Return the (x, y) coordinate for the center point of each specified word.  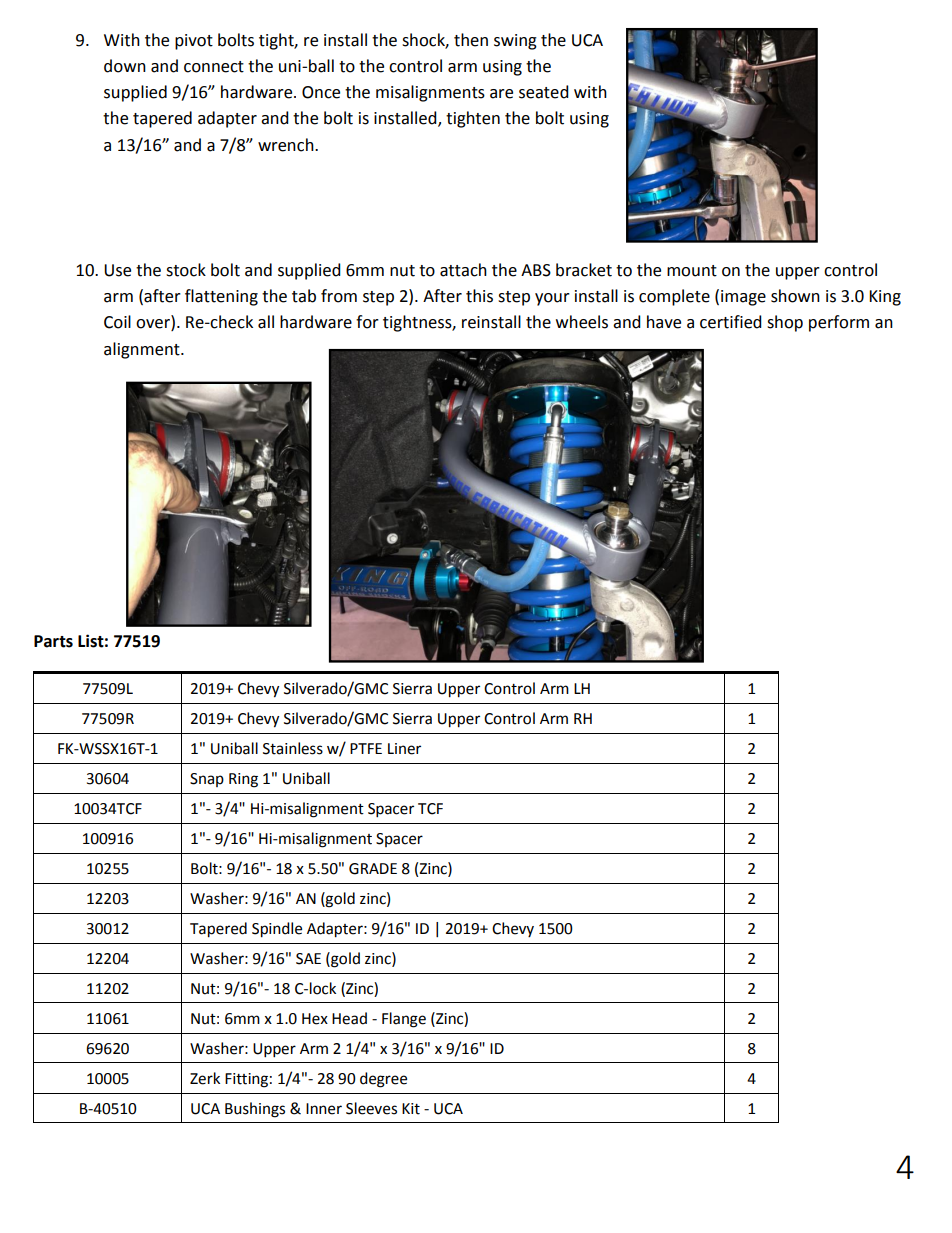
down (125, 66)
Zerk (205, 1078)
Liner (404, 749)
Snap (207, 780)
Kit (411, 1109)
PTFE (366, 748)
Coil (117, 322)
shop (785, 323)
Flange (404, 1020)
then (471, 40)
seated (544, 92)
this (479, 296)
